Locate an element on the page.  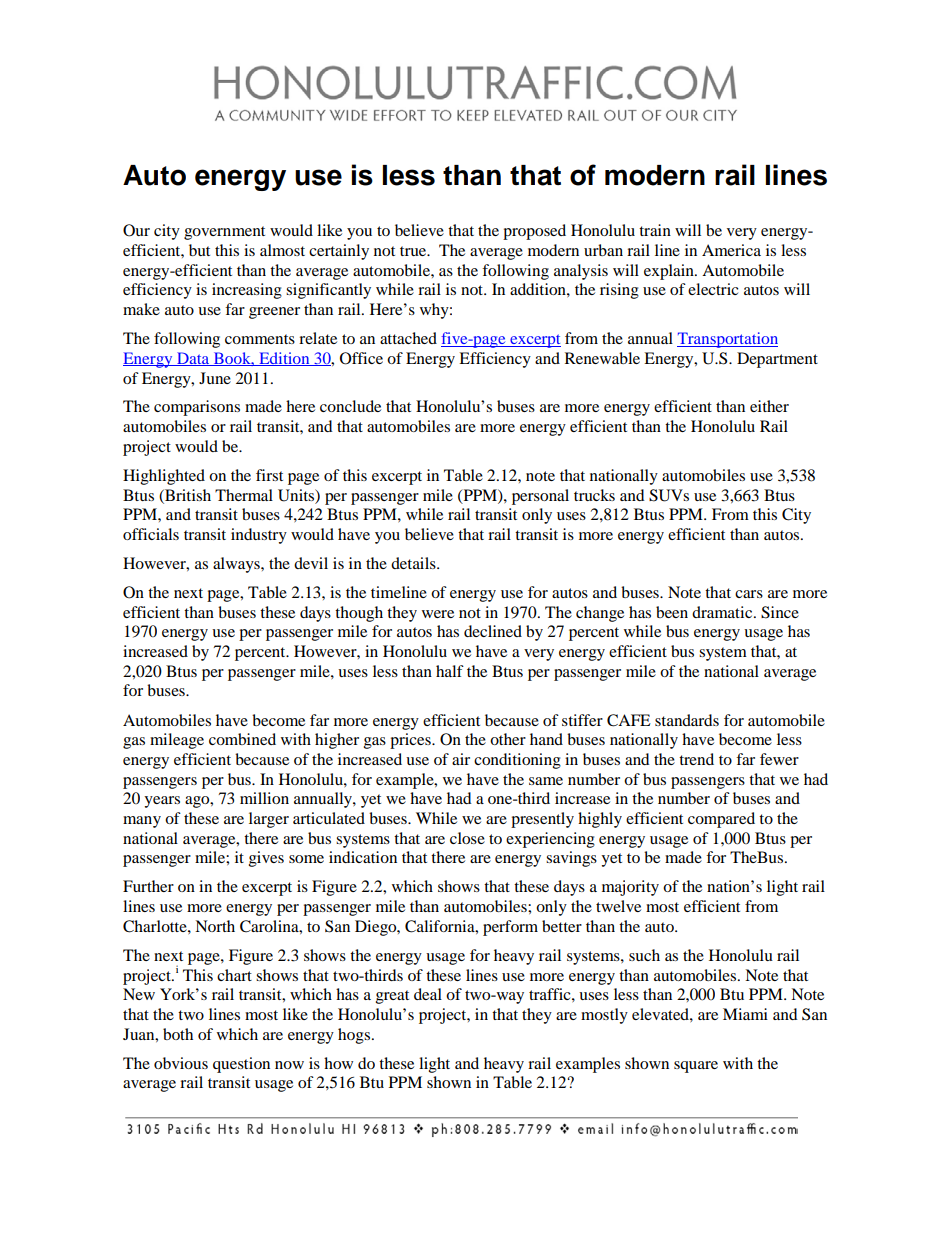
majority is located at coordinates (630, 888).
